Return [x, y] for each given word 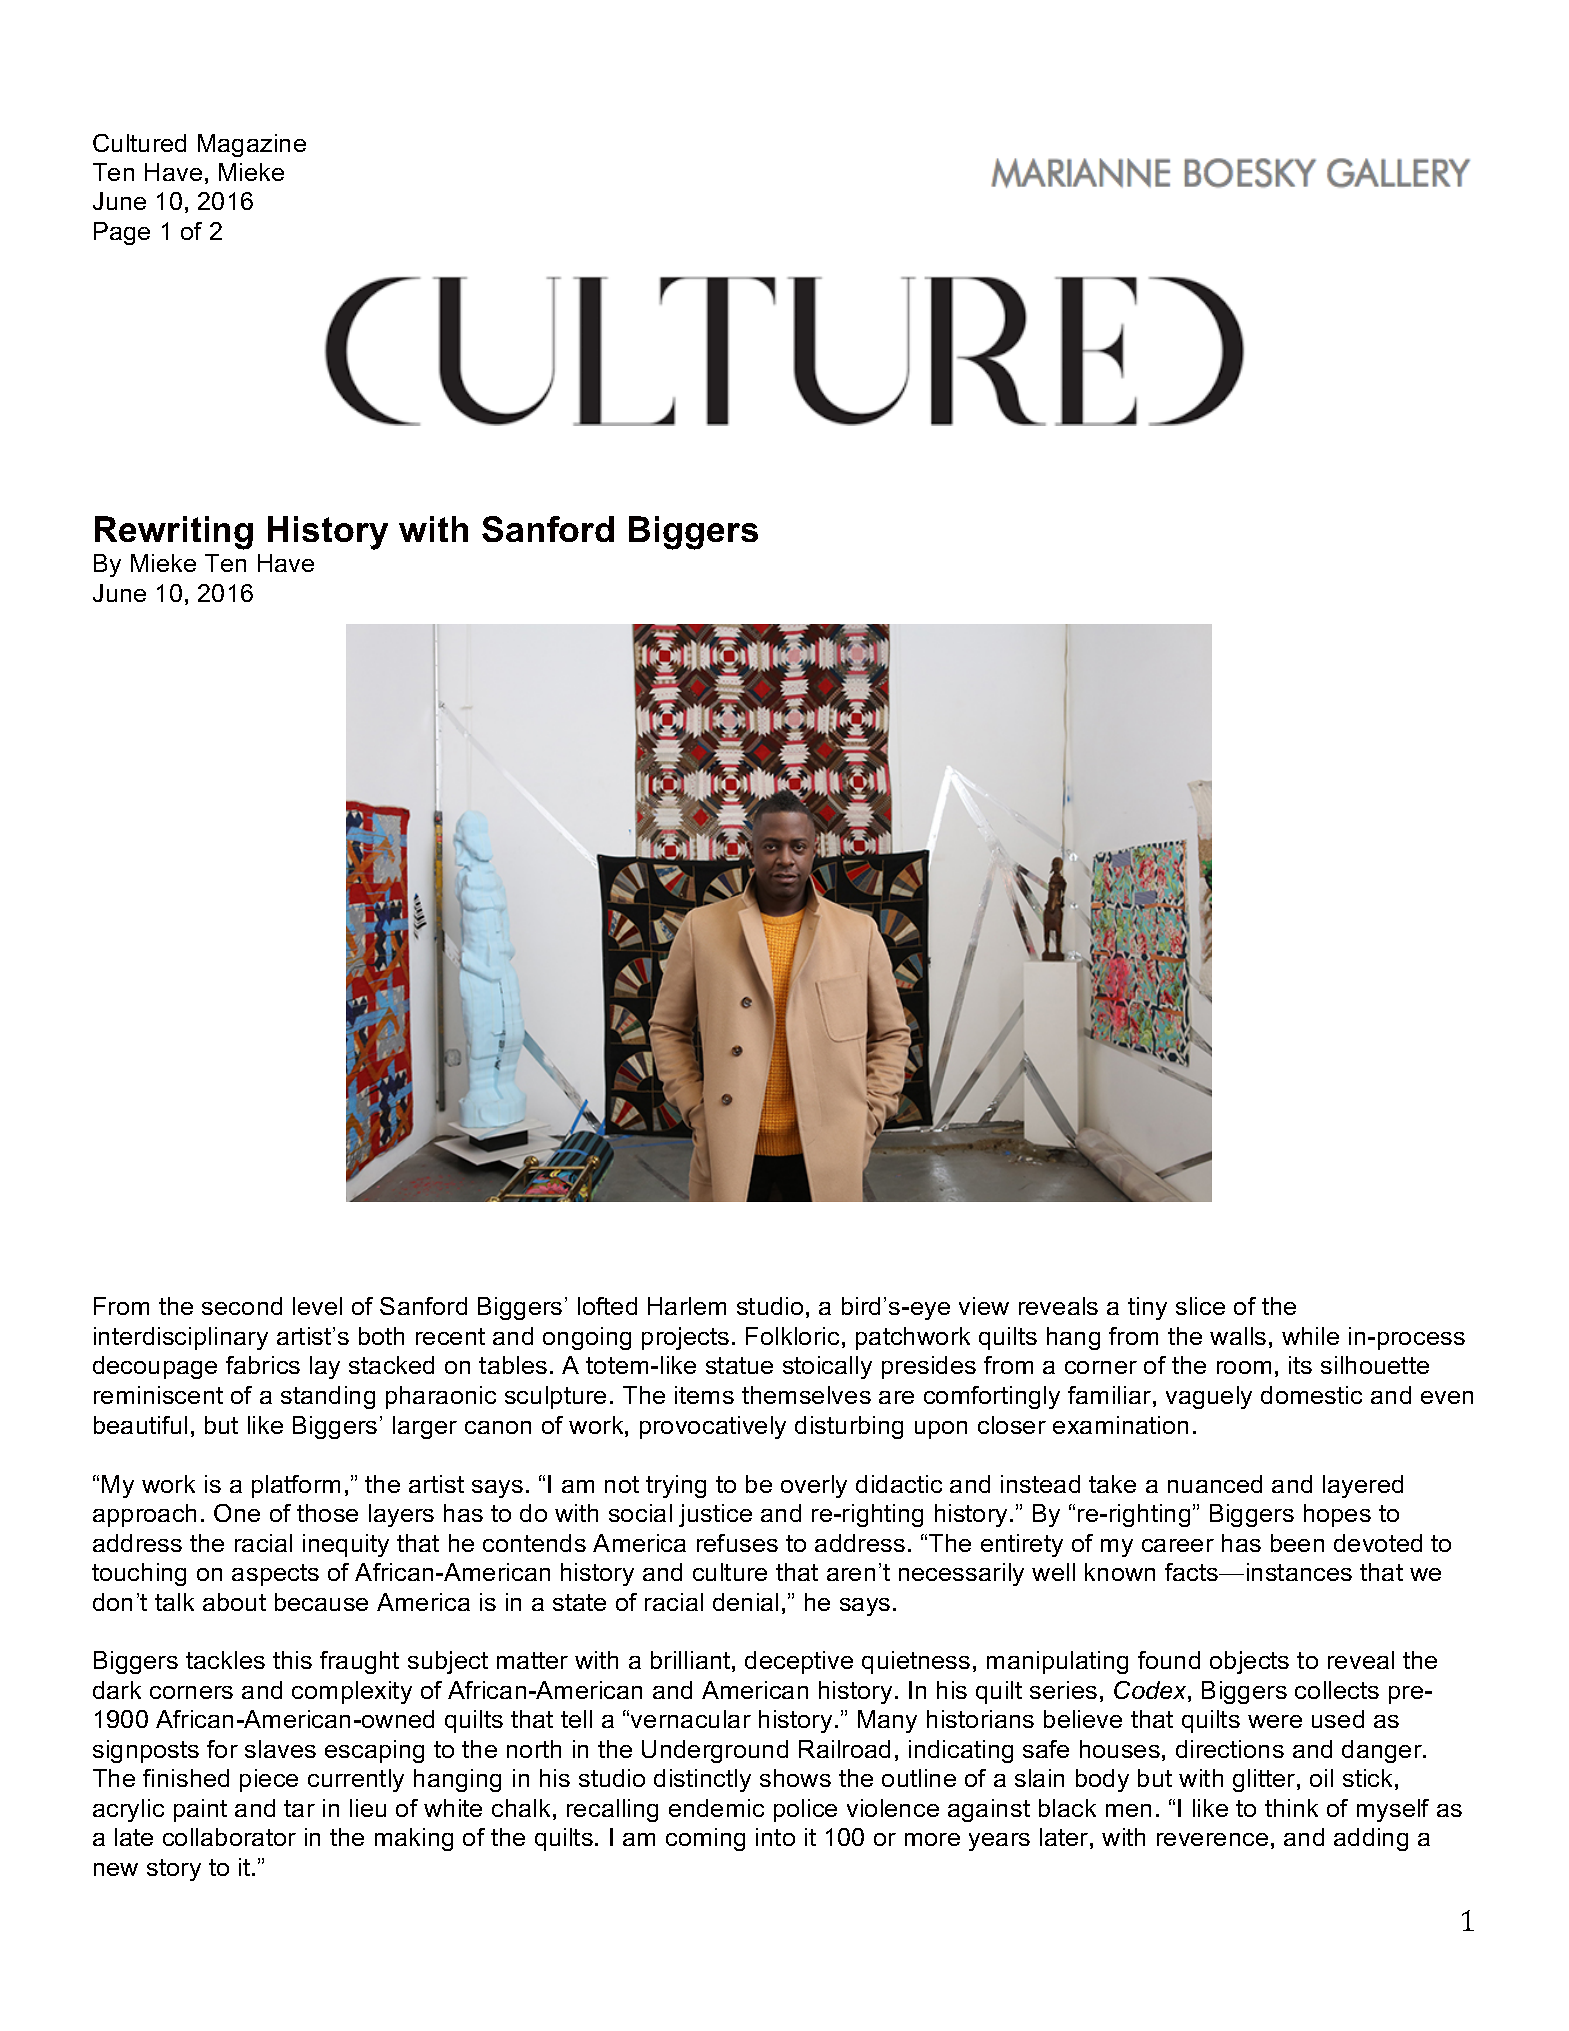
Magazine [252, 145]
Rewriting [174, 533]
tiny [1147, 1308]
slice [1200, 1306]
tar [299, 1808]
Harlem [687, 1306]
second [242, 1306]
